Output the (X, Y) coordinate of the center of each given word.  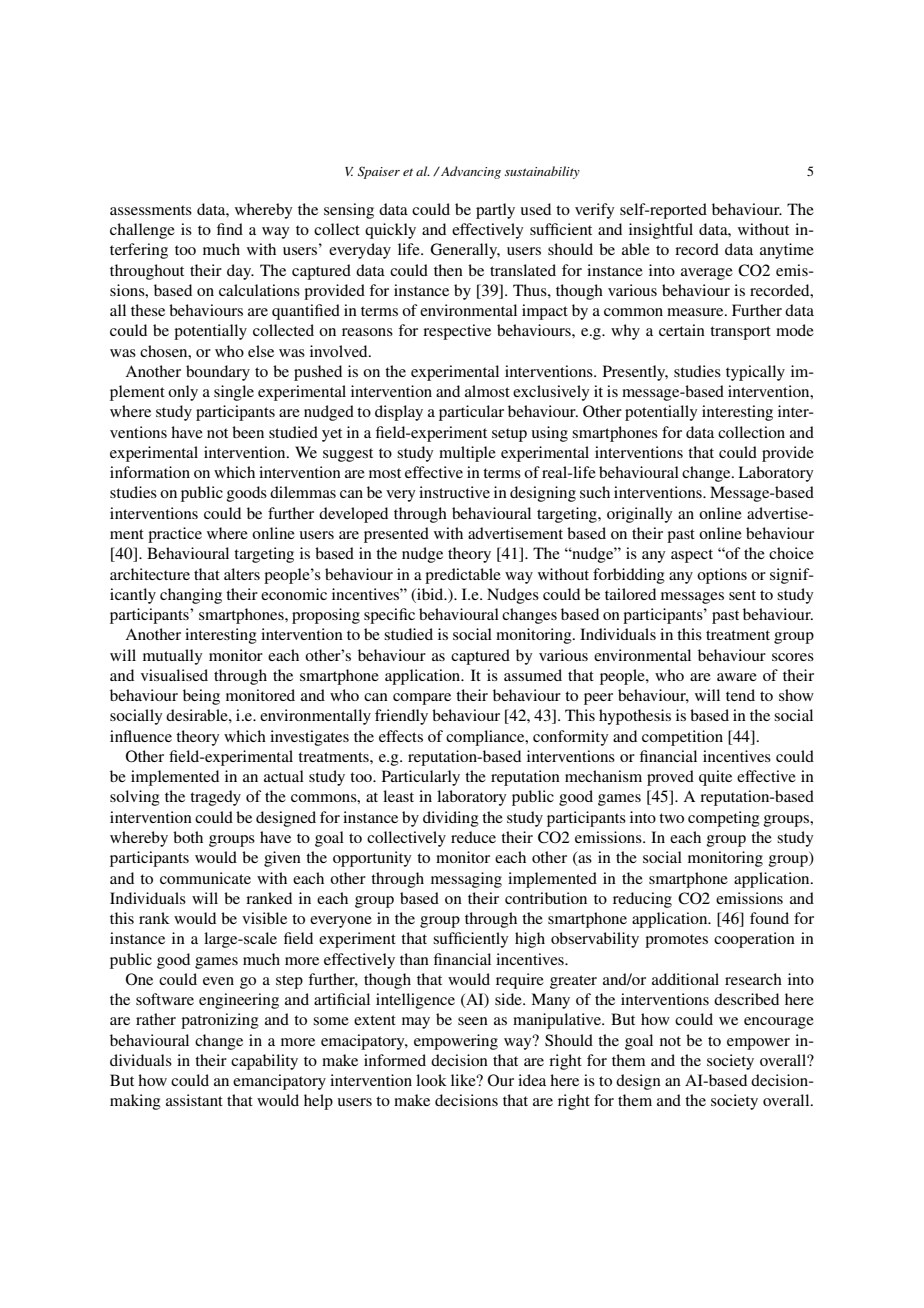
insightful (661, 231)
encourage (779, 1023)
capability (264, 1062)
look (431, 1080)
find (230, 229)
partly (495, 211)
